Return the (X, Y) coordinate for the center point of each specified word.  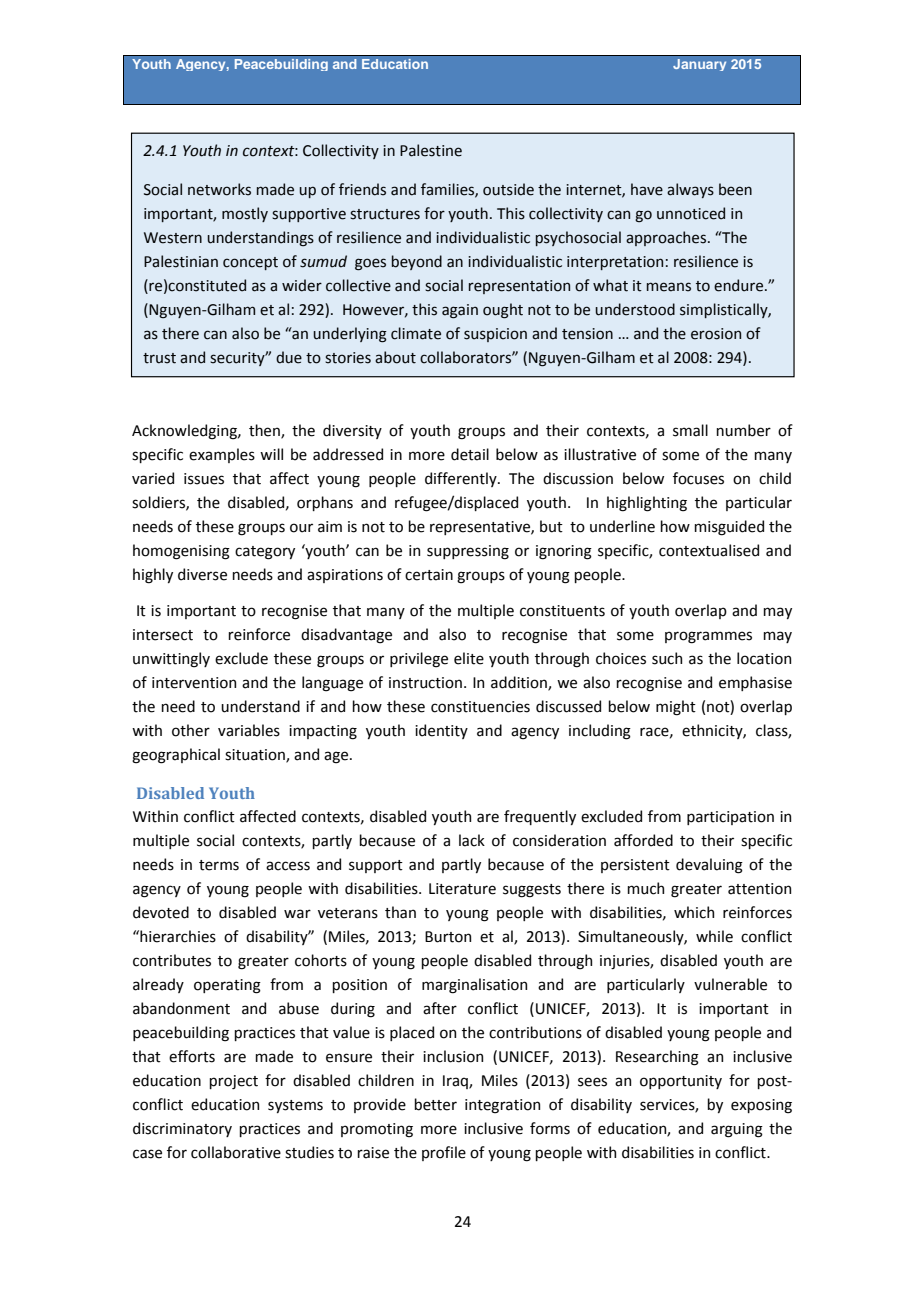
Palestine (431, 150)
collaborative (236, 1152)
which (694, 912)
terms (219, 865)
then (265, 431)
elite (469, 658)
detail (470, 454)
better (435, 1104)
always (690, 190)
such (667, 658)
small (690, 430)
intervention (194, 683)
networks (219, 189)
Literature (462, 889)
